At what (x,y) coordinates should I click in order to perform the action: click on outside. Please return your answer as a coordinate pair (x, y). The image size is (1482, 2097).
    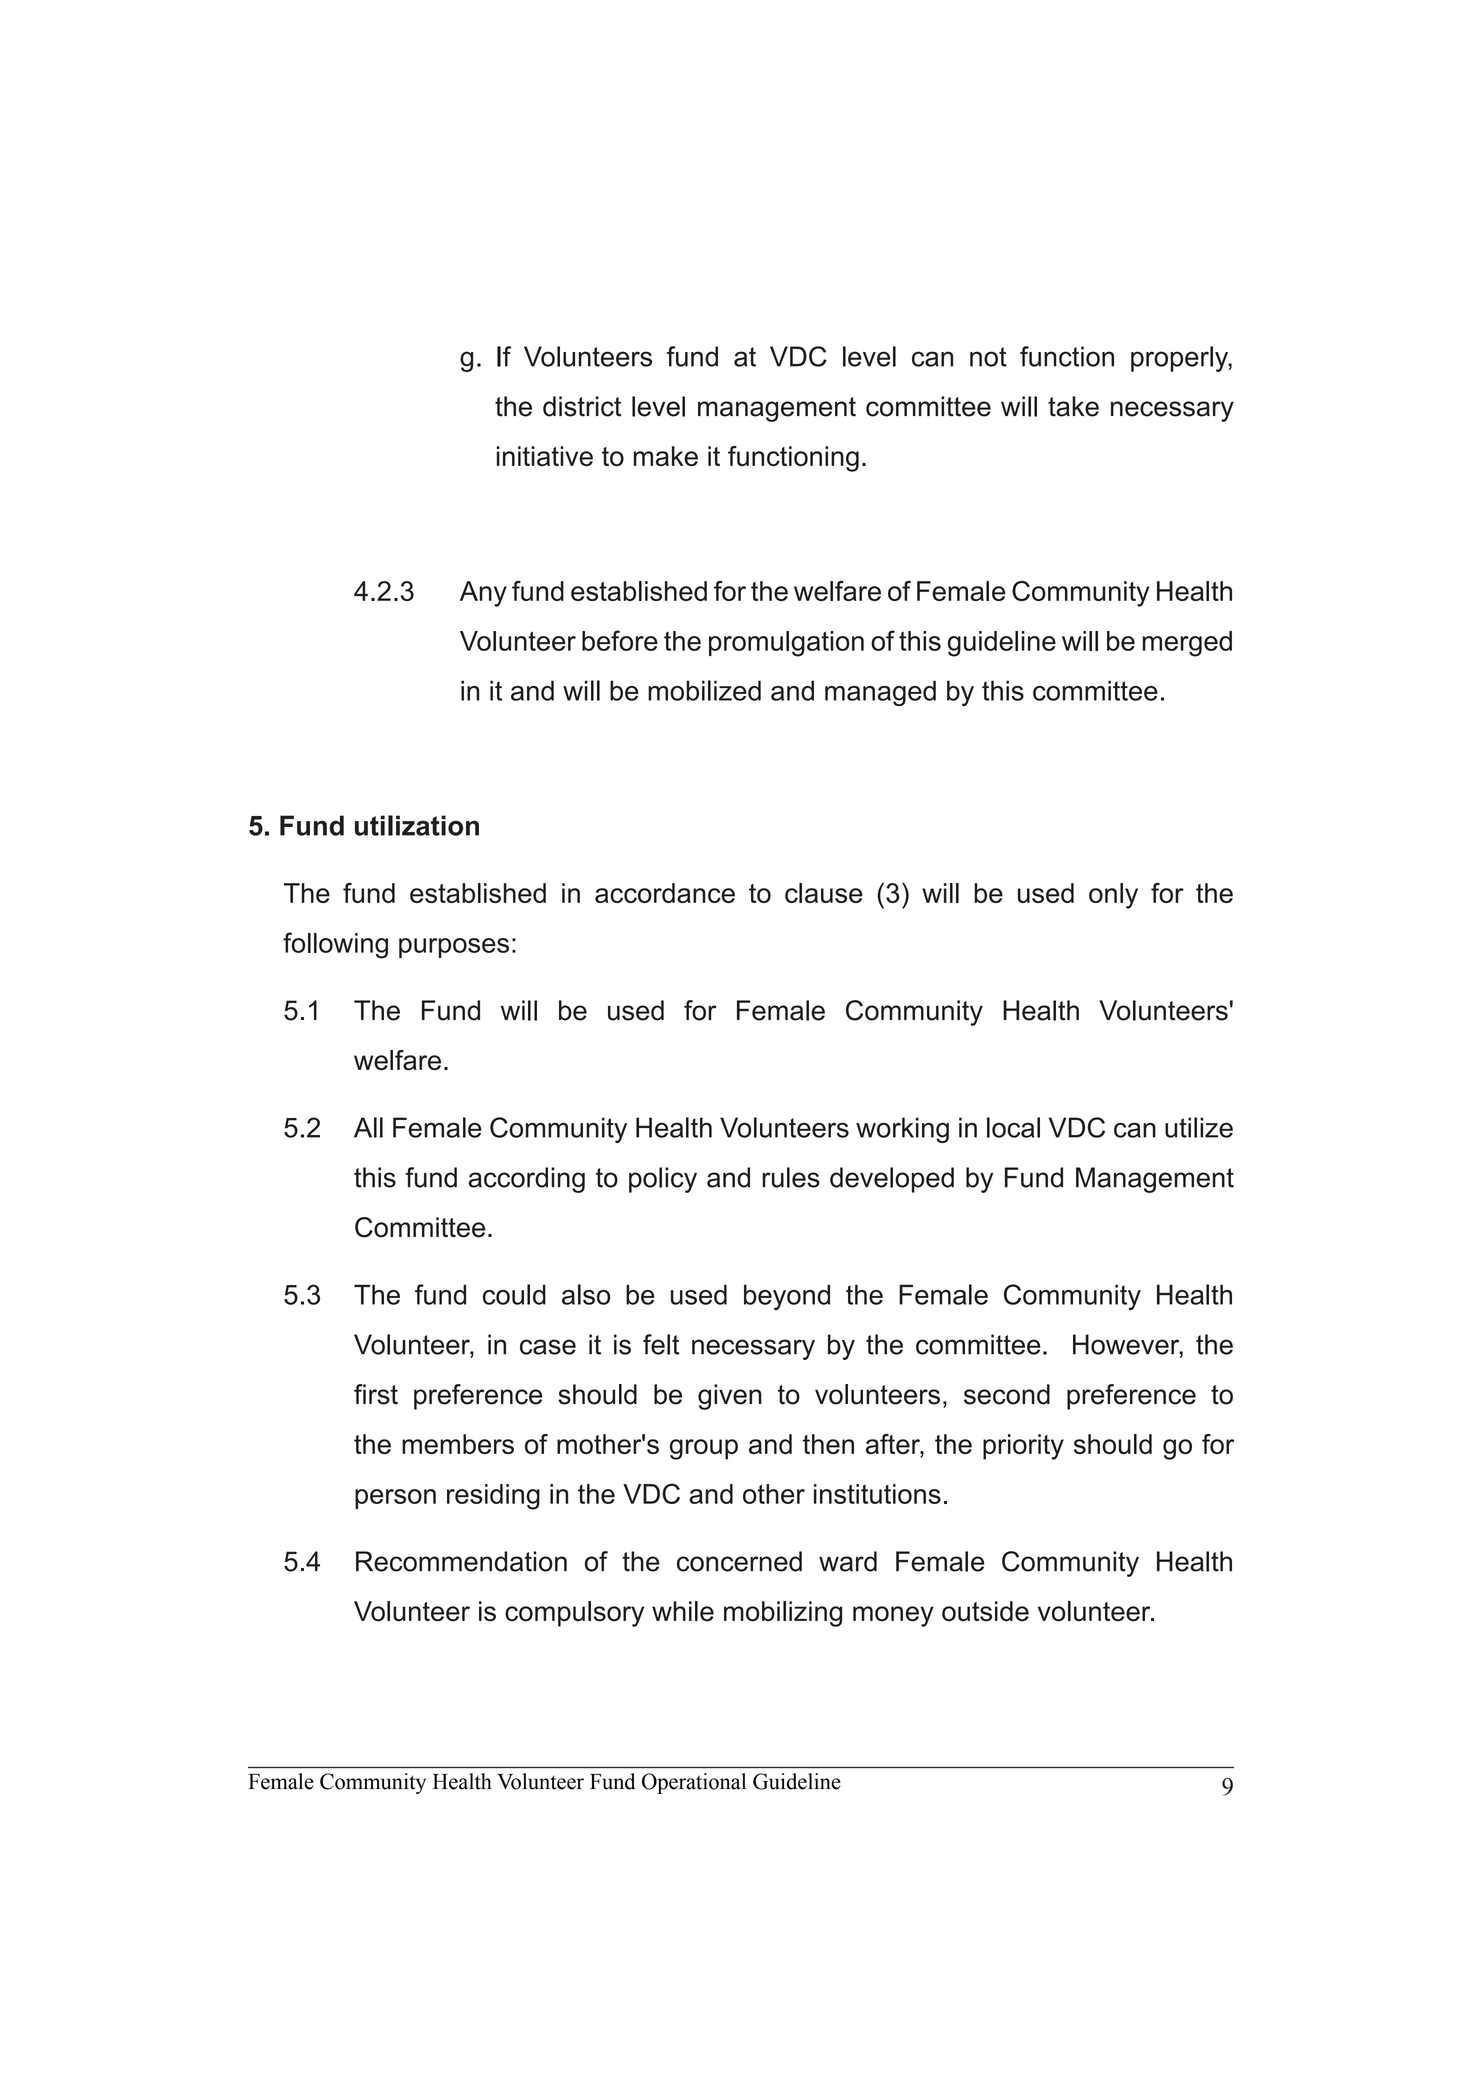
    Looking at the image, I should click on (985, 1611).
